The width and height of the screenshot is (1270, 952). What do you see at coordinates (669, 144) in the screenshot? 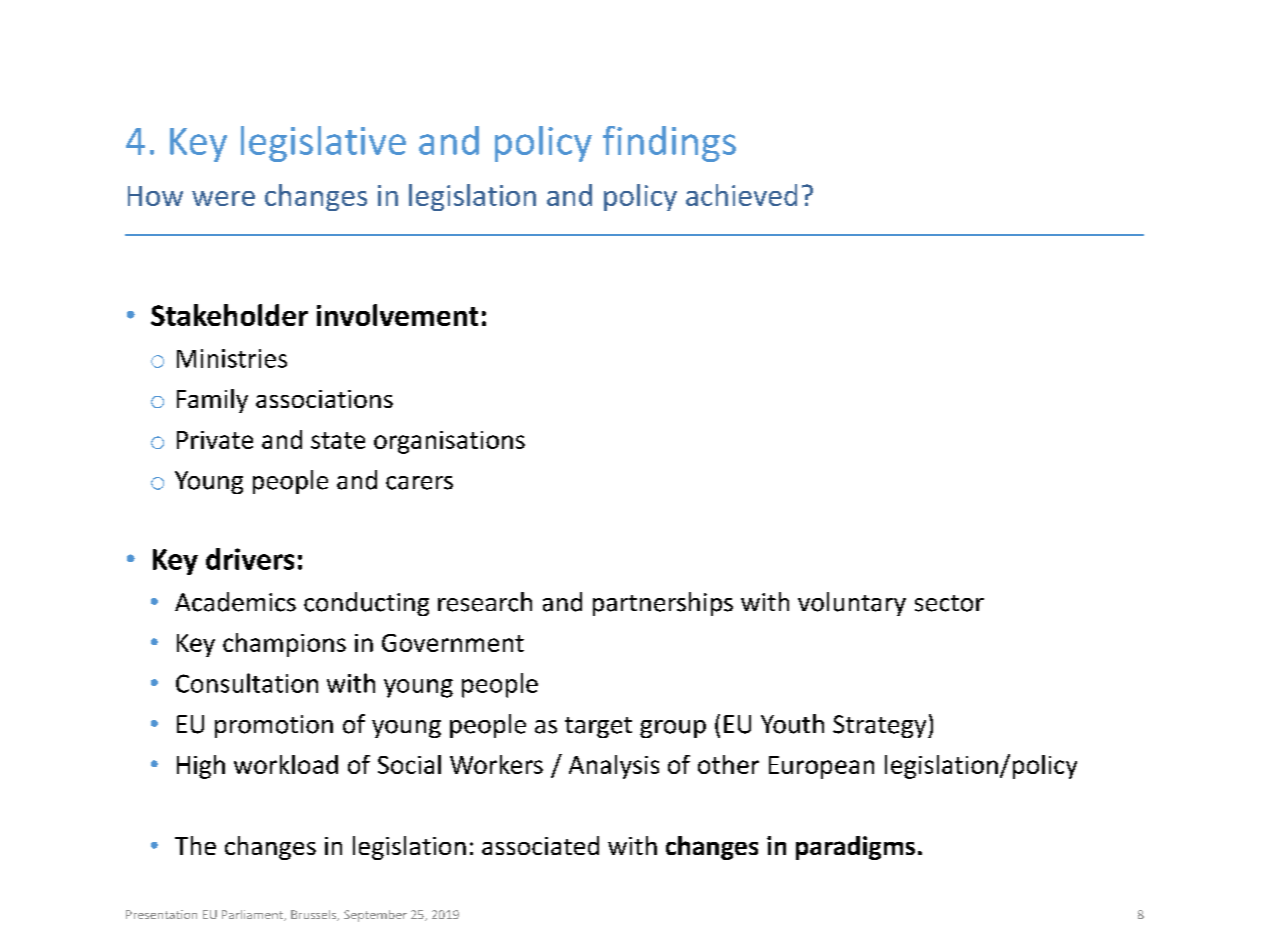
I see `findings` at bounding box center [669, 144].
